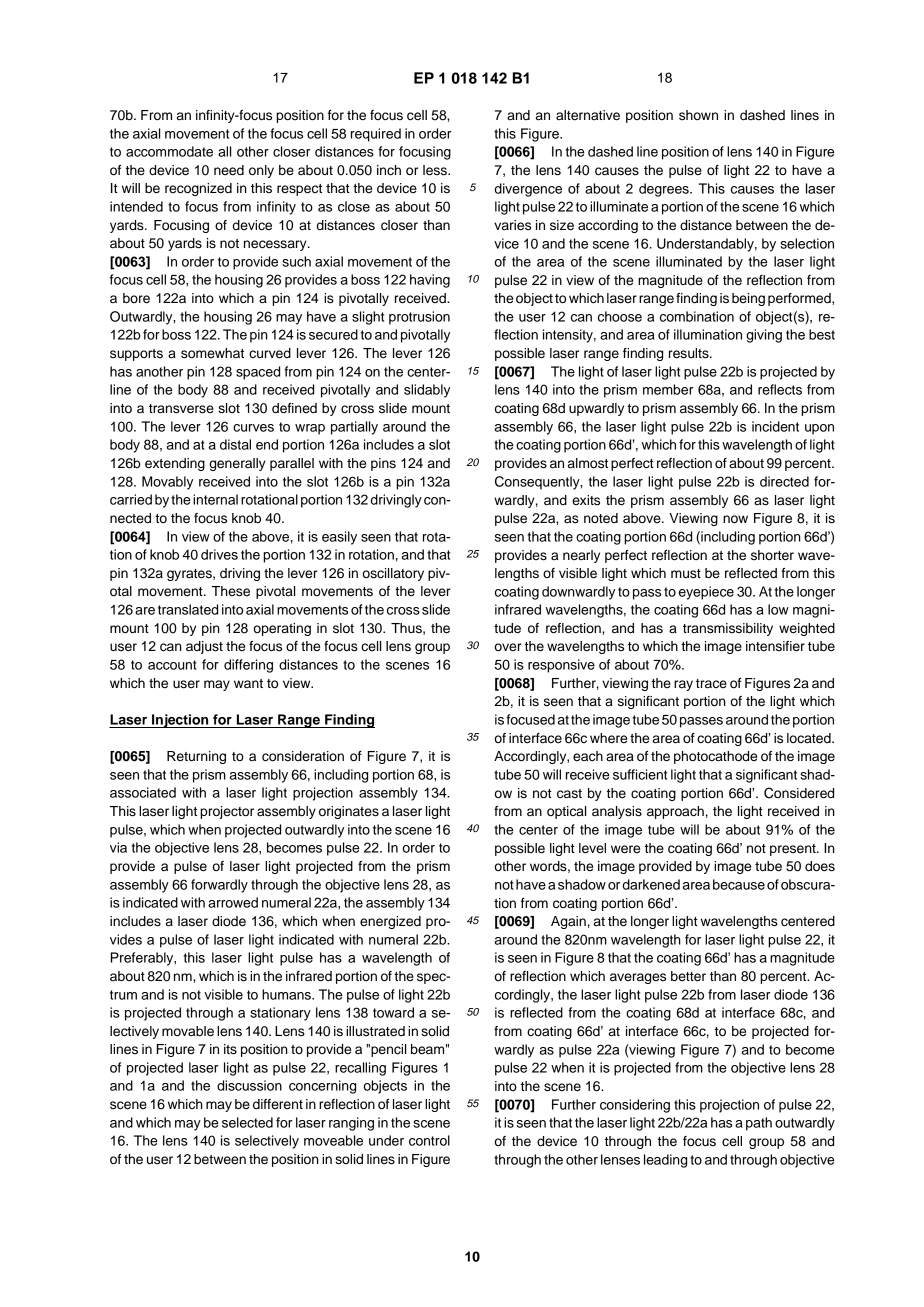  I want to click on transverse, so click(181, 409).
